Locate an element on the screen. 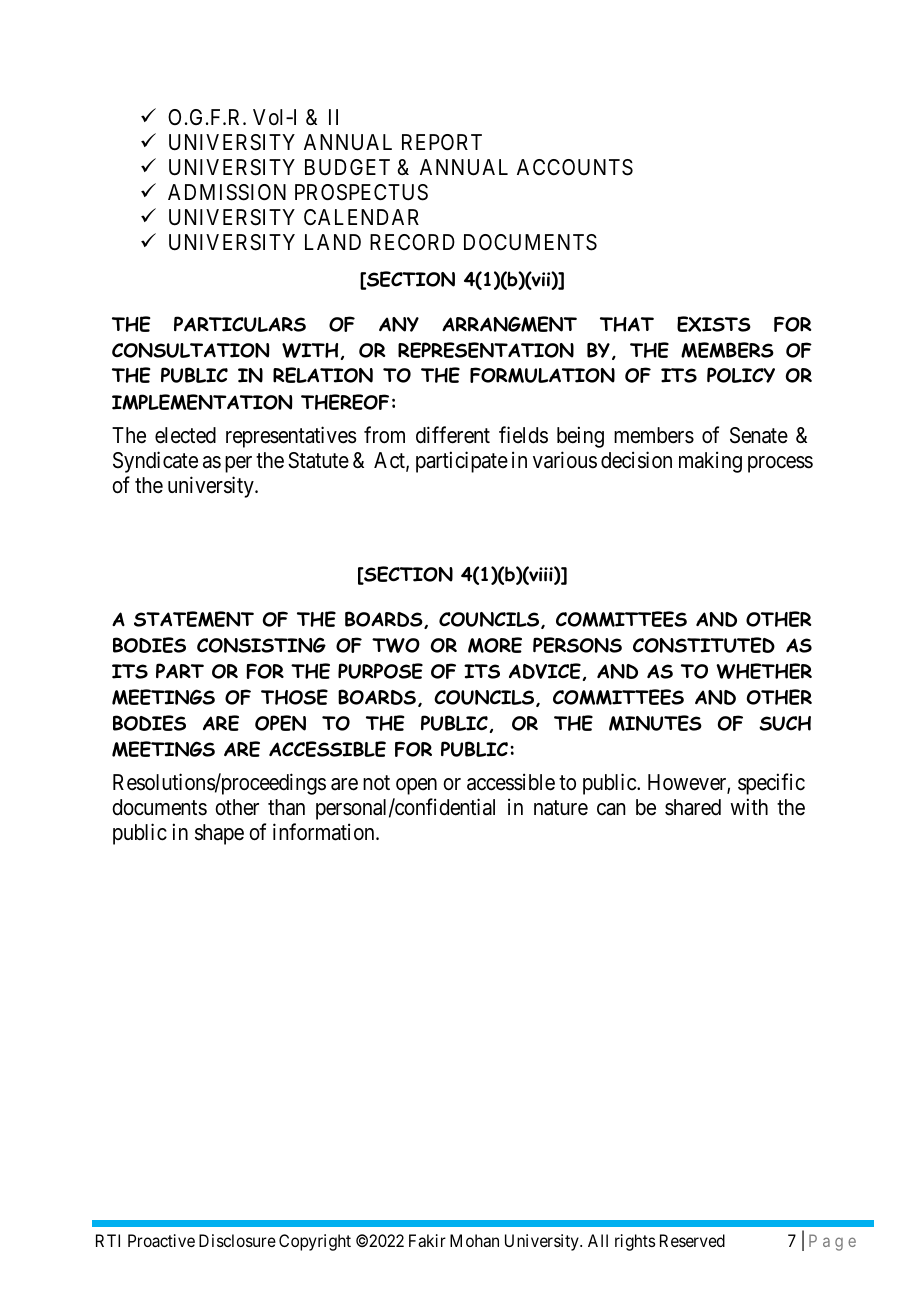  CONSTITUTED is located at coordinates (704, 645).
